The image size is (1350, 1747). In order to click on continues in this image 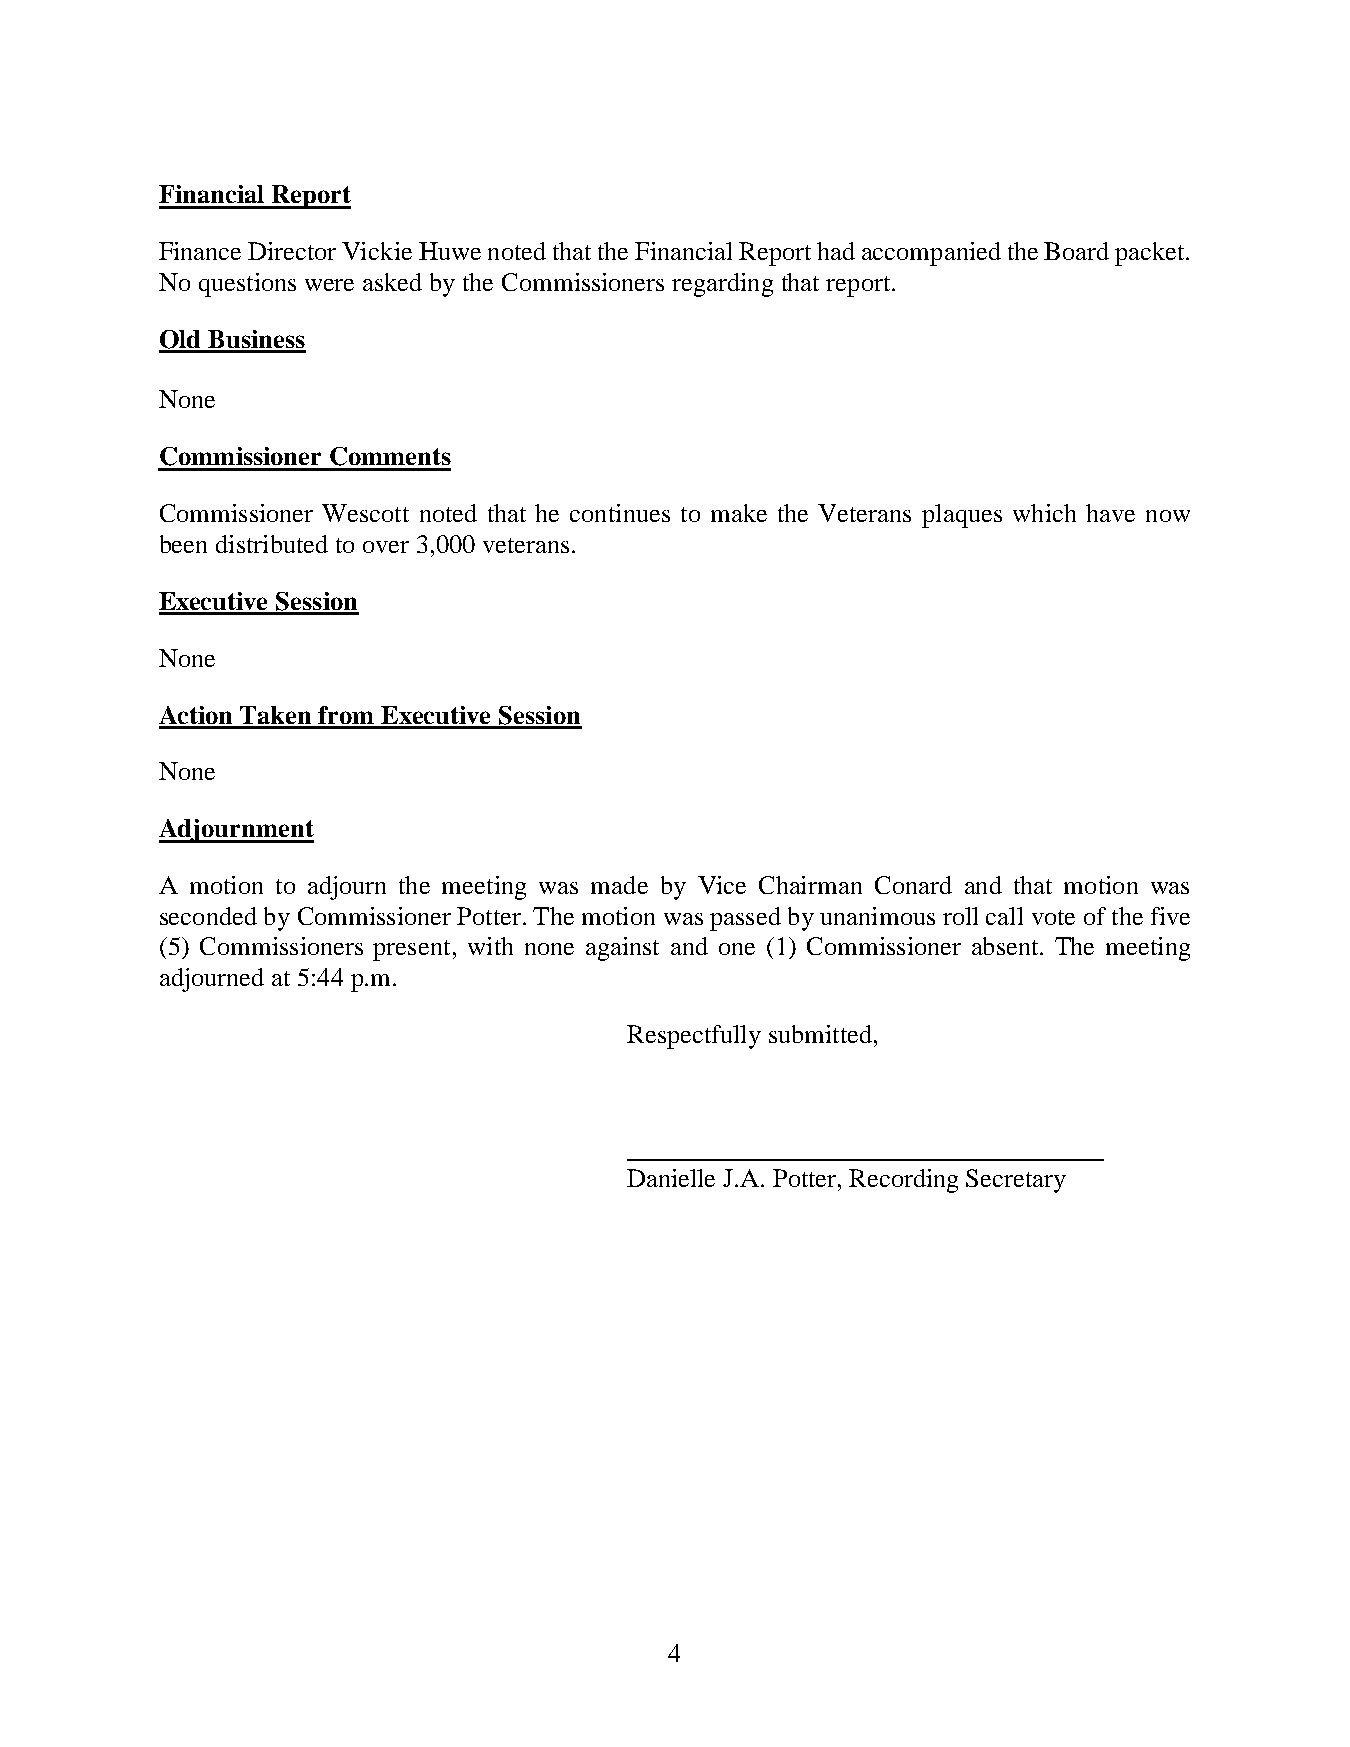, I will do `click(620, 513)`.
